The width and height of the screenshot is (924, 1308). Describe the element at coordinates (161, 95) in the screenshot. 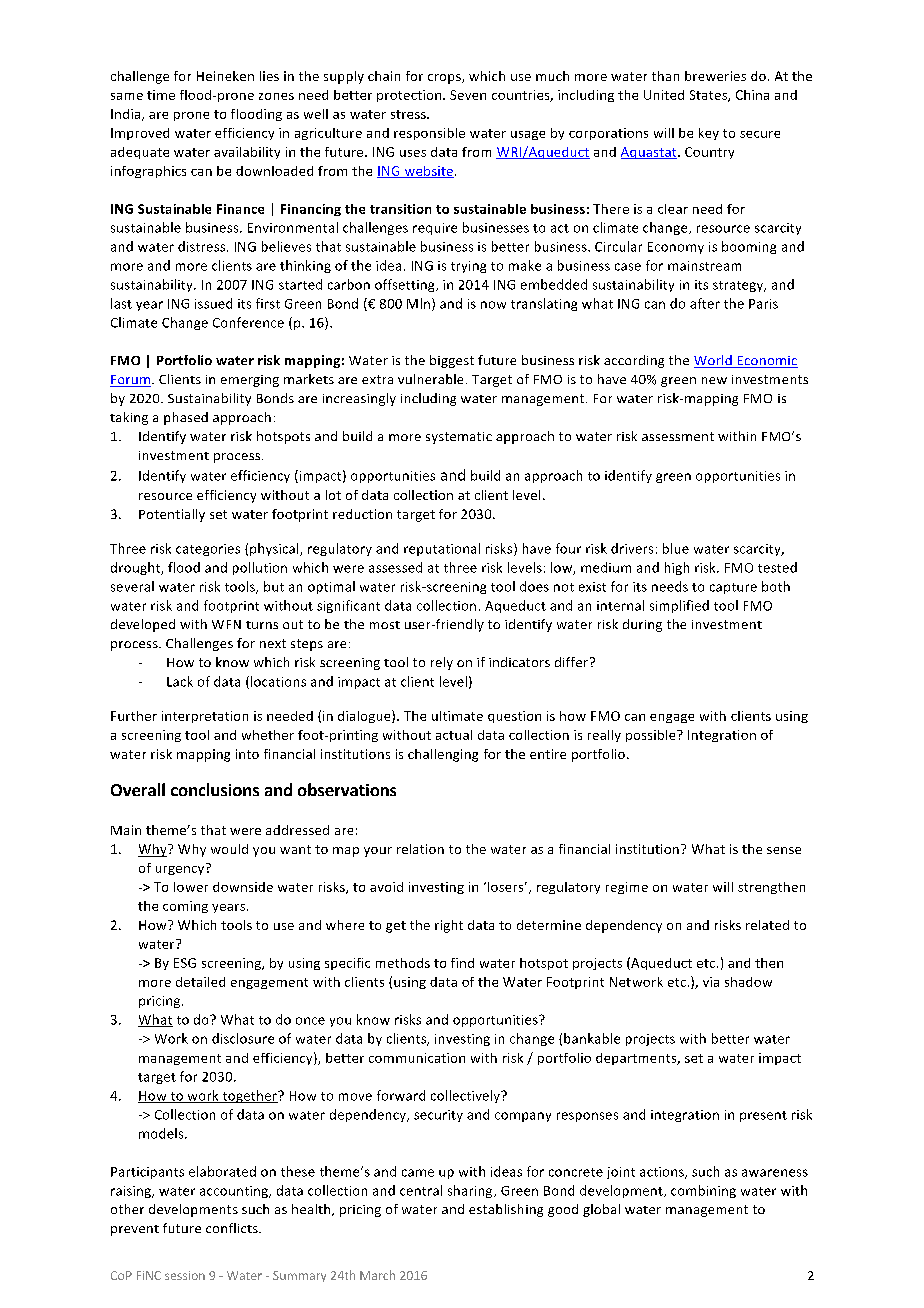

I see `time` at that location.
